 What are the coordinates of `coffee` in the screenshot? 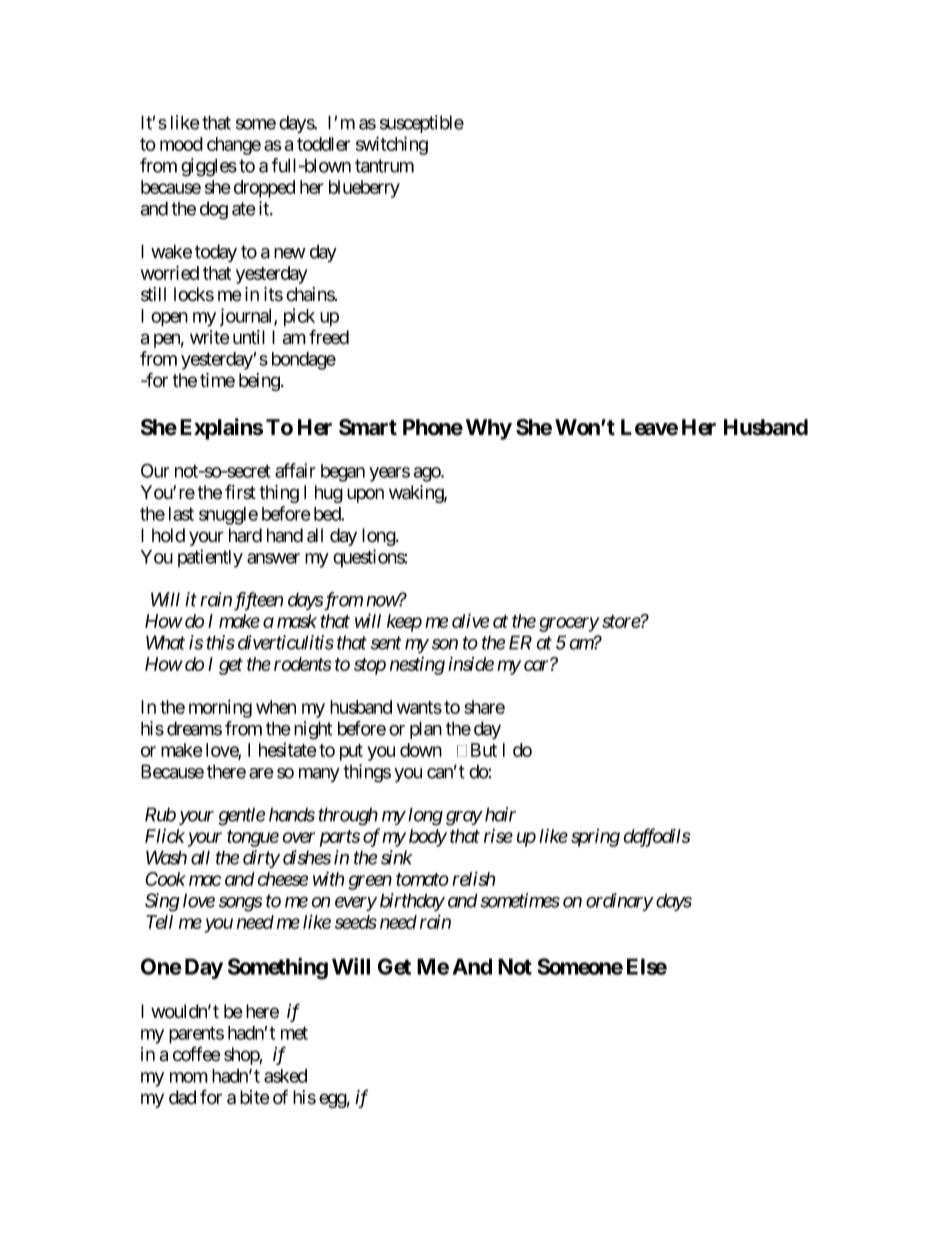 It's located at (197, 1054).
